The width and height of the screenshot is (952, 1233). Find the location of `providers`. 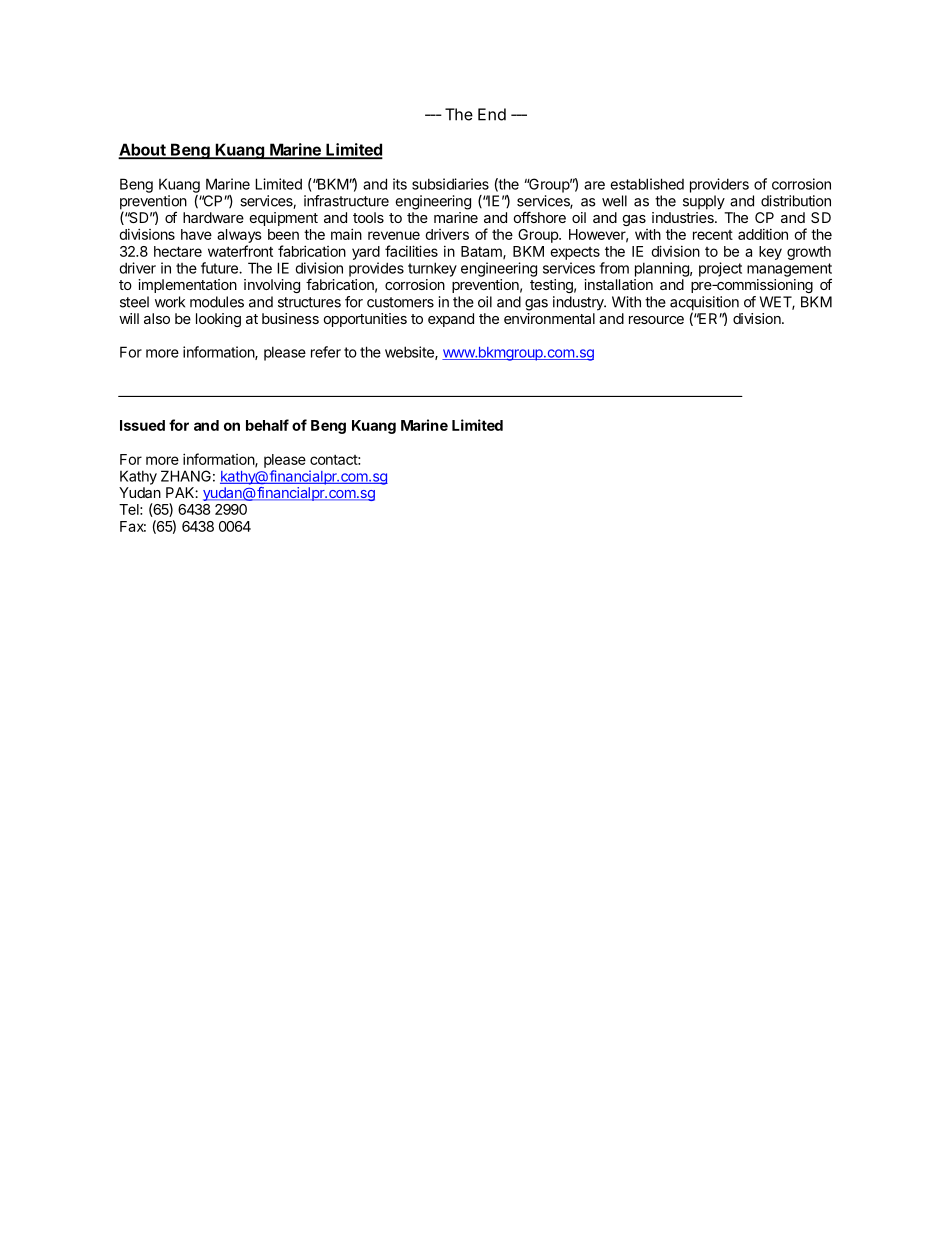

providers is located at coordinates (719, 185).
